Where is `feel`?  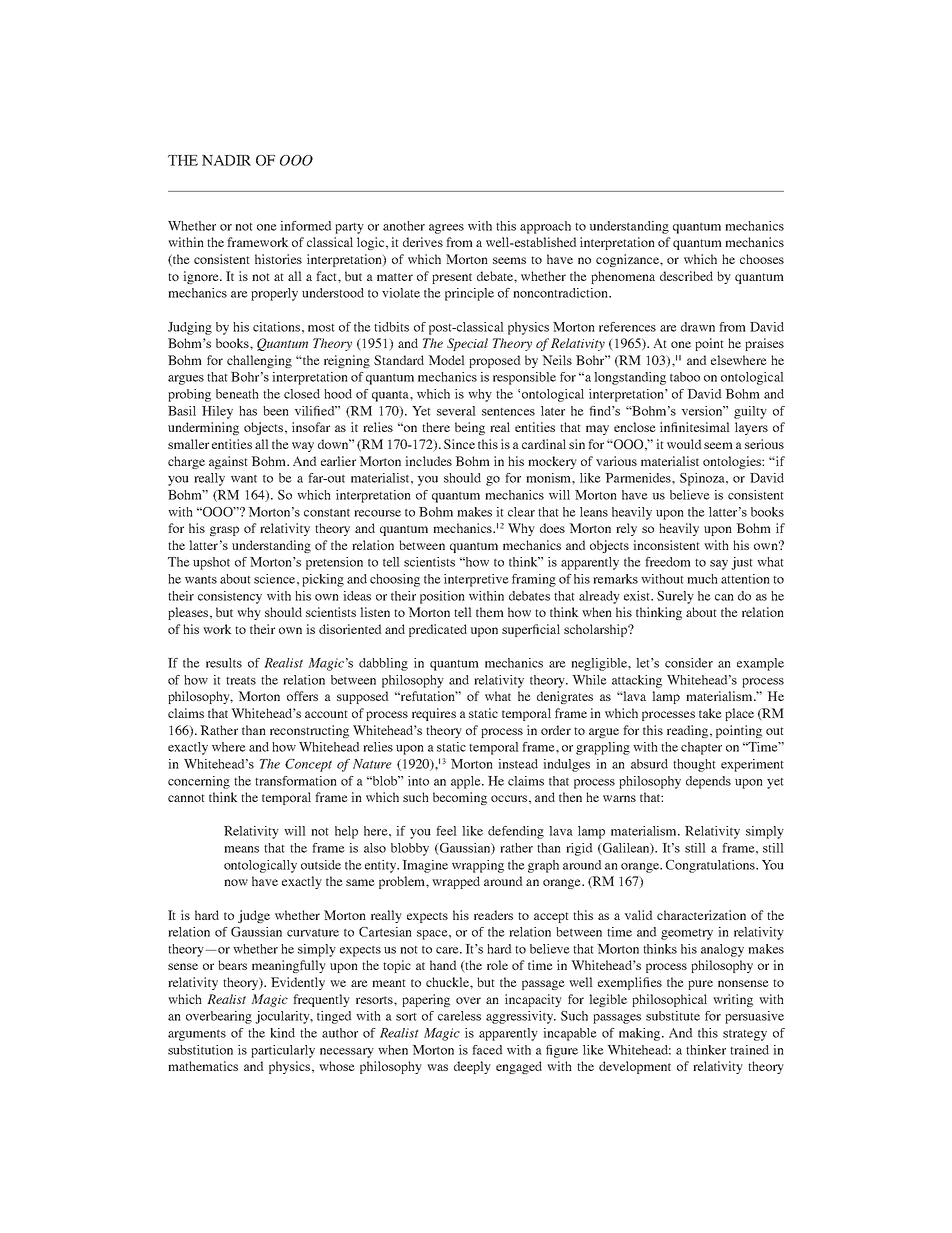
feel is located at coordinates (446, 831).
